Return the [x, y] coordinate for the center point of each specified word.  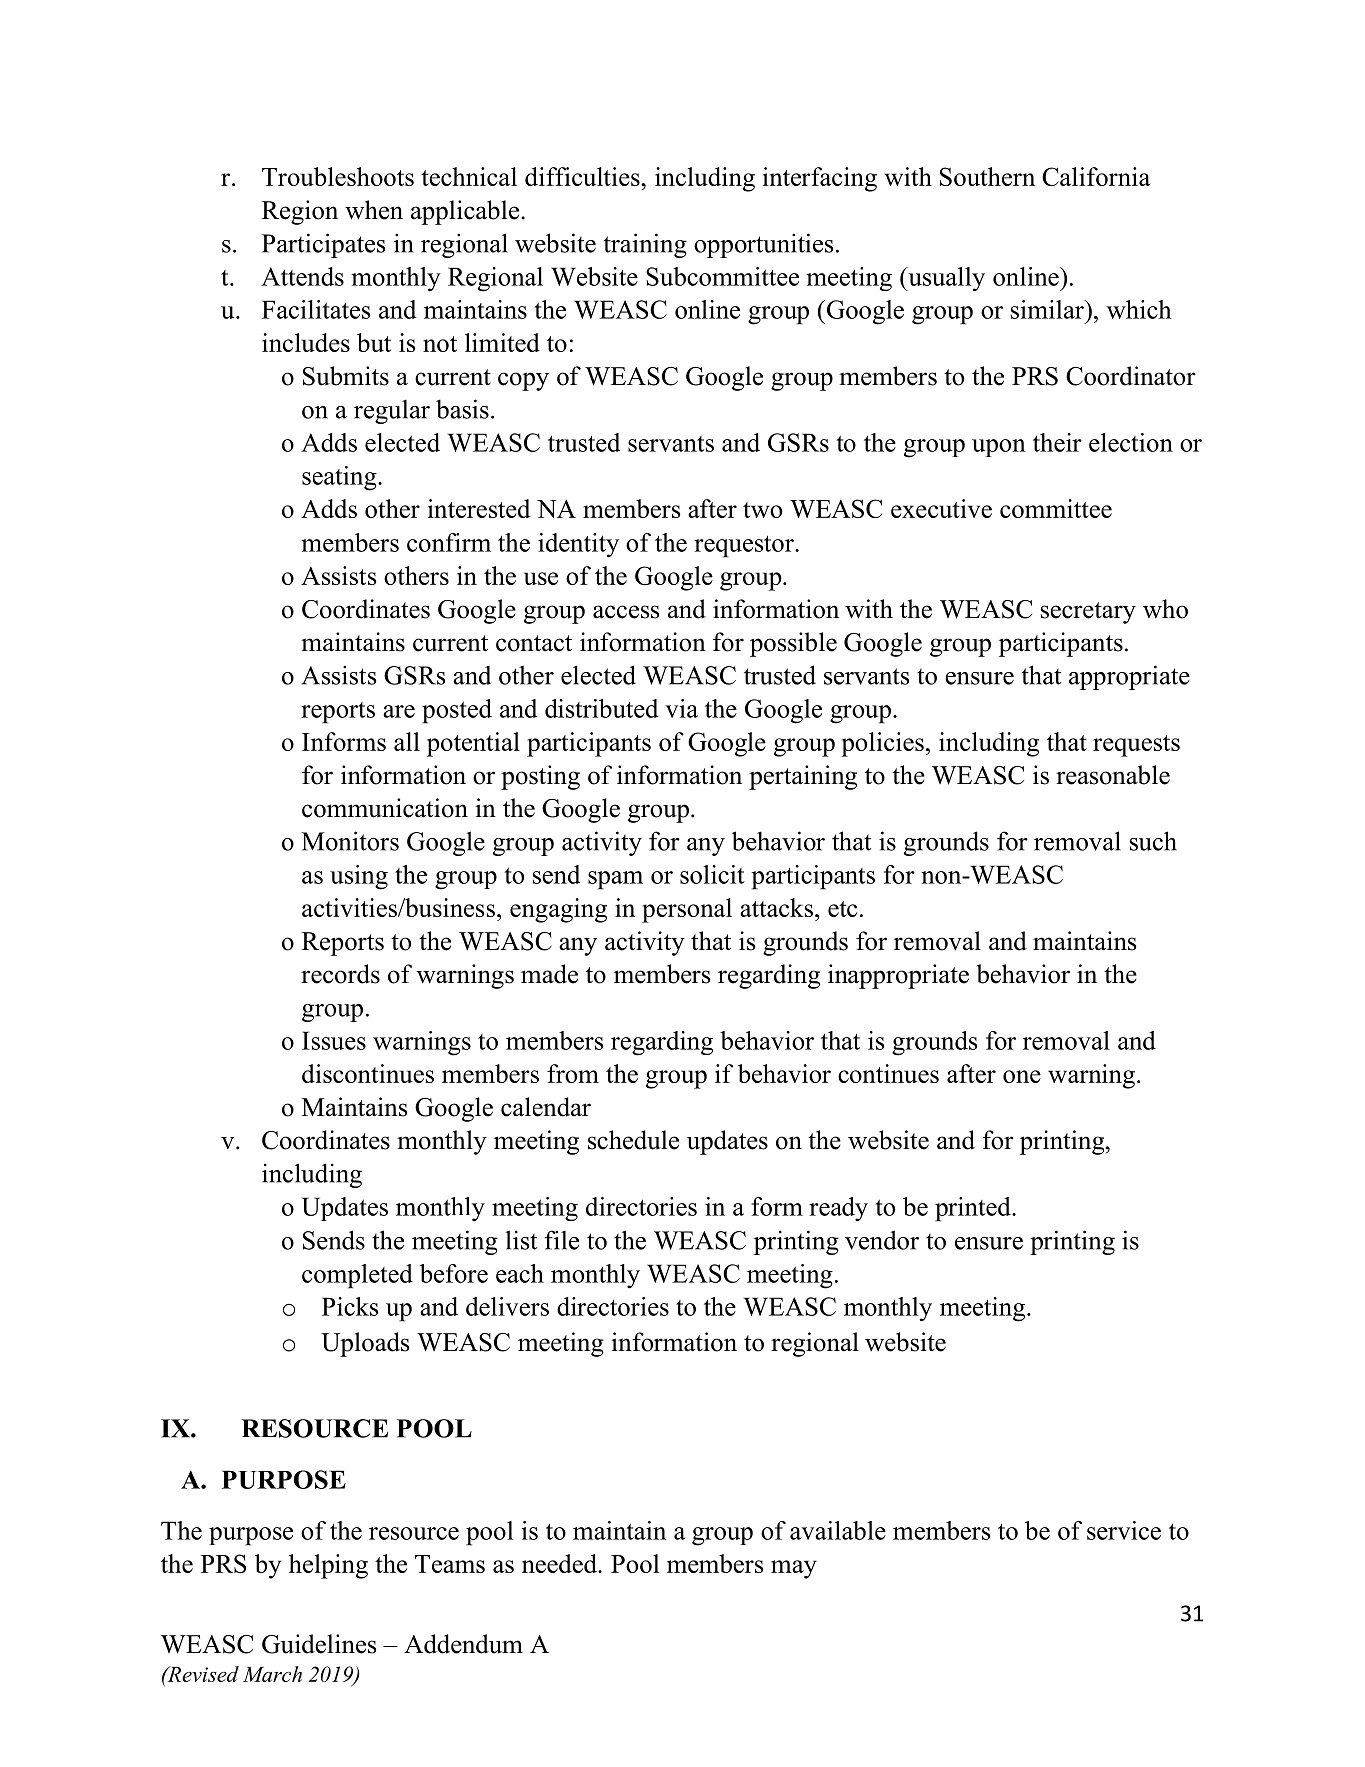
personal [687, 910]
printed [974, 1209]
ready [838, 1209]
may [794, 1569]
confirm [449, 542]
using [359, 877]
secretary [1088, 613]
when [374, 210]
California [1096, 176]
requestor [745, 547]
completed [357, 1276]
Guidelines [319, 1644]
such [1153, 841]
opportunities [763, 245]
